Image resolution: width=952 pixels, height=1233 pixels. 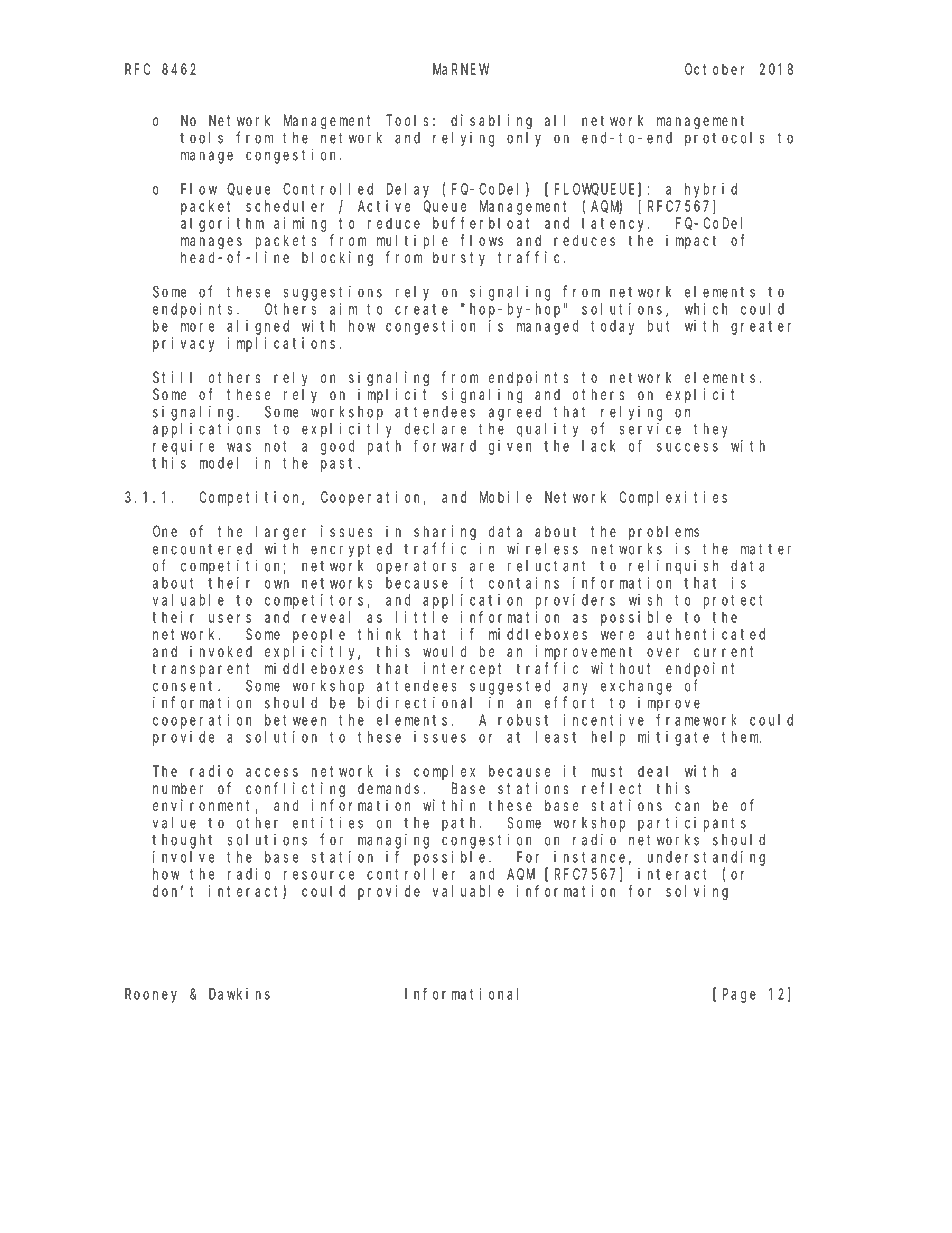 What do you see at coordinates (239, 447) in the screenshot?
I see `was` at bounding box center [239, 447].
